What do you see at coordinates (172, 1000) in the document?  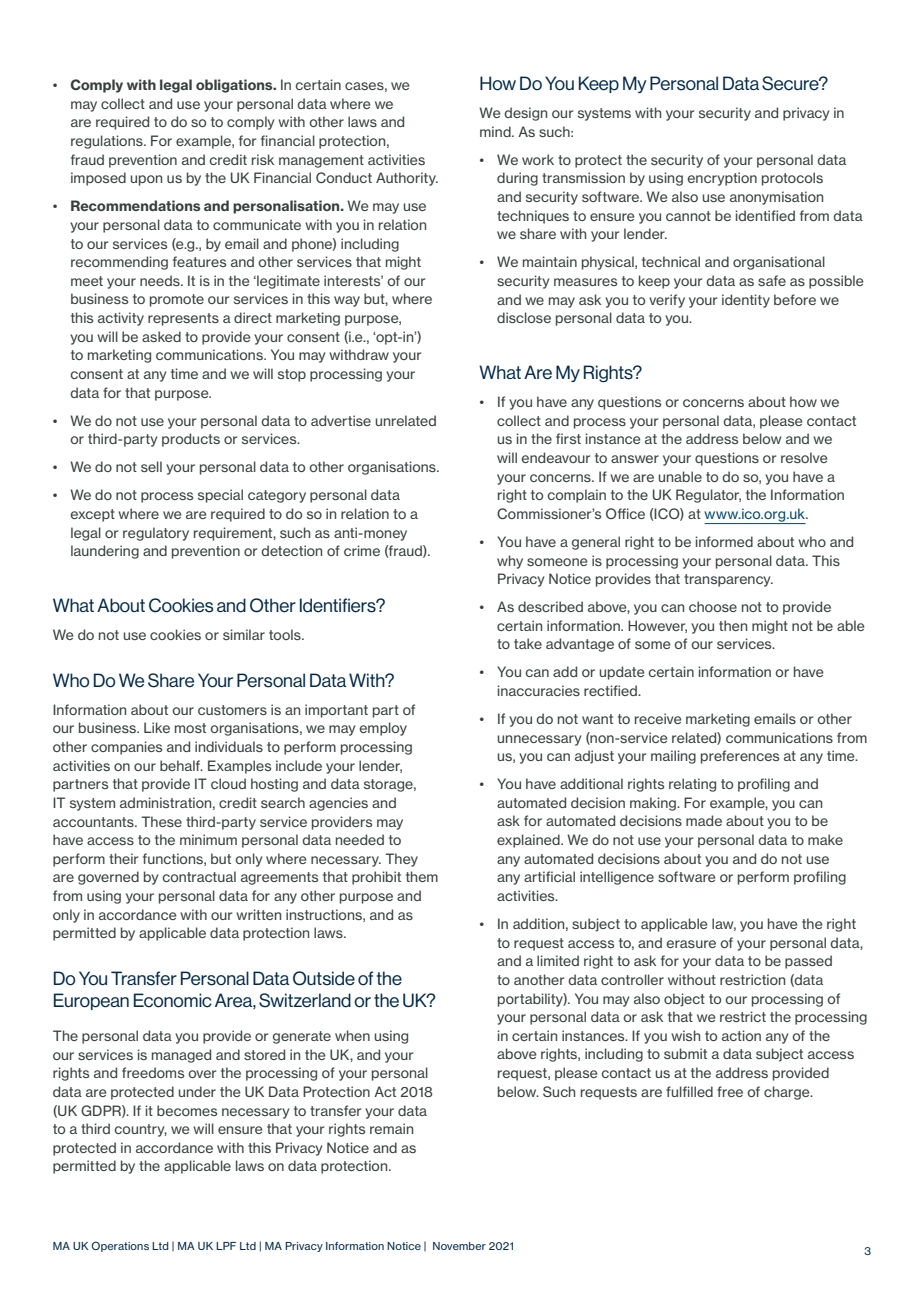 I see `Economic` at bounding box center [172, 1000].
